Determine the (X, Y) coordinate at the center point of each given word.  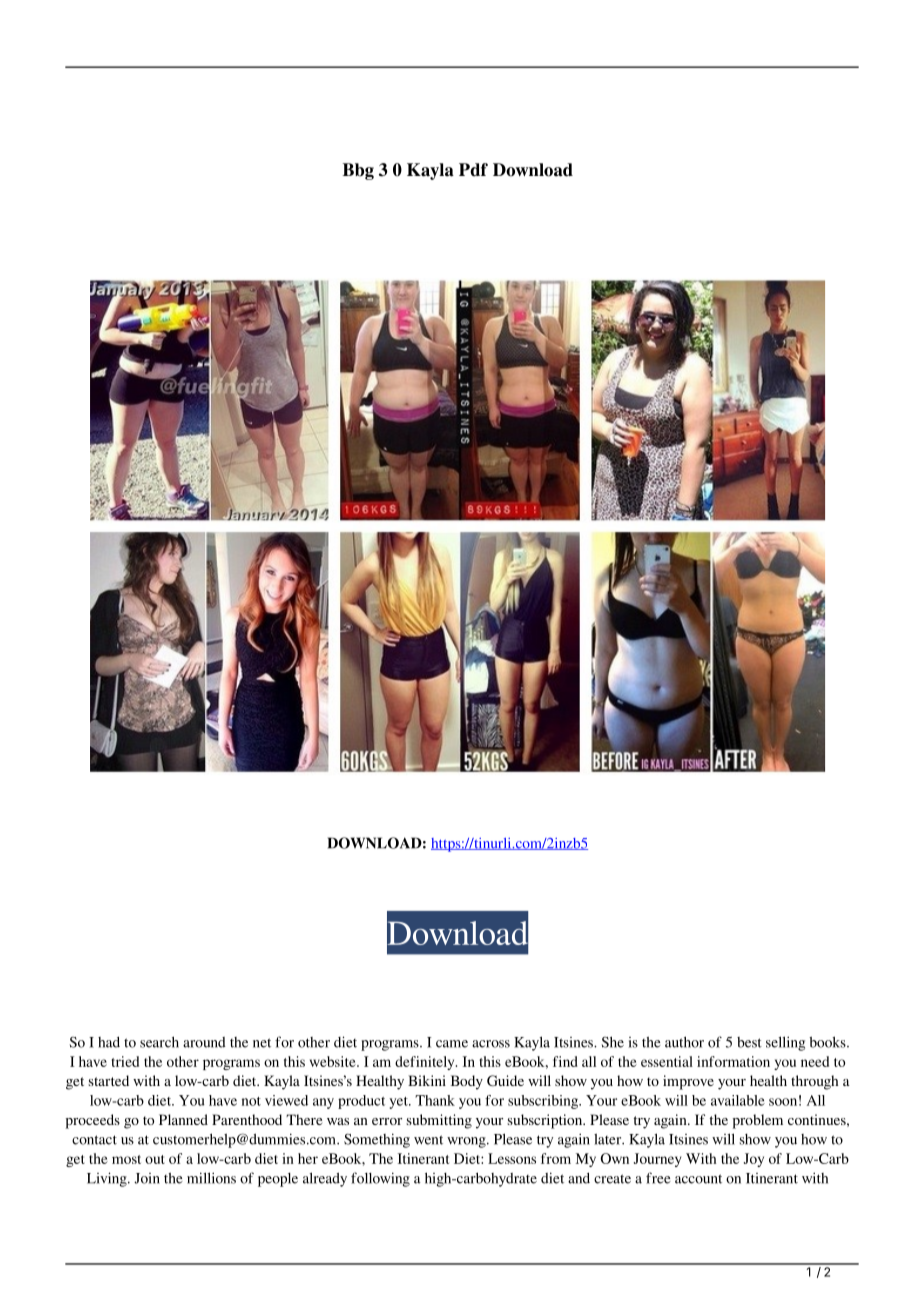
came (452, 1044)
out (155, 1159)
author (684, 1042)
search (159, 1042)
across (491, 1044)
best (749, 1042)
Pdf (473, 170)
